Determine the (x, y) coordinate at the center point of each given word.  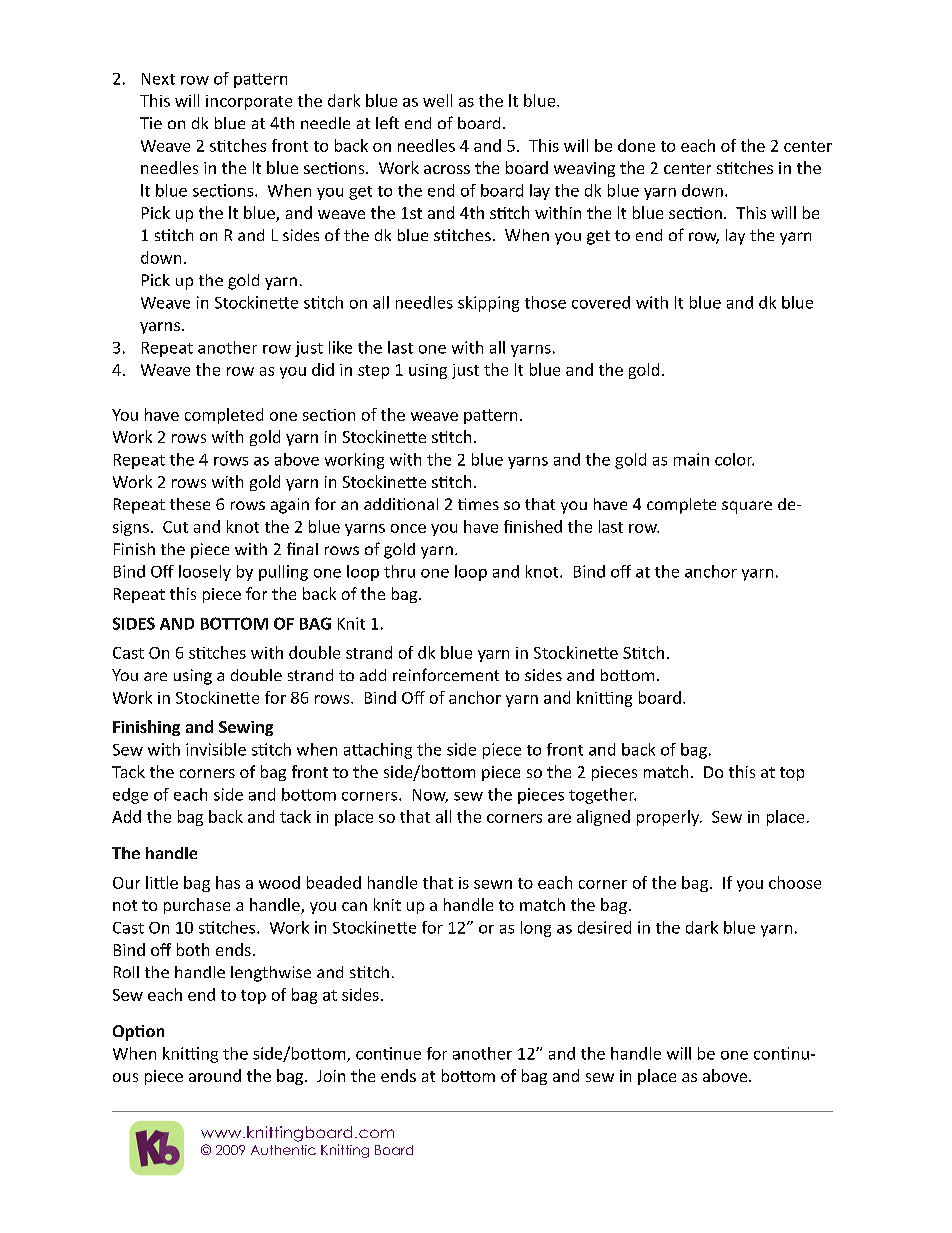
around (215, 1075)
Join (331, 1076)
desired (604, 927)
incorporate (249, 102)
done (636, 145)
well (437, 100)
